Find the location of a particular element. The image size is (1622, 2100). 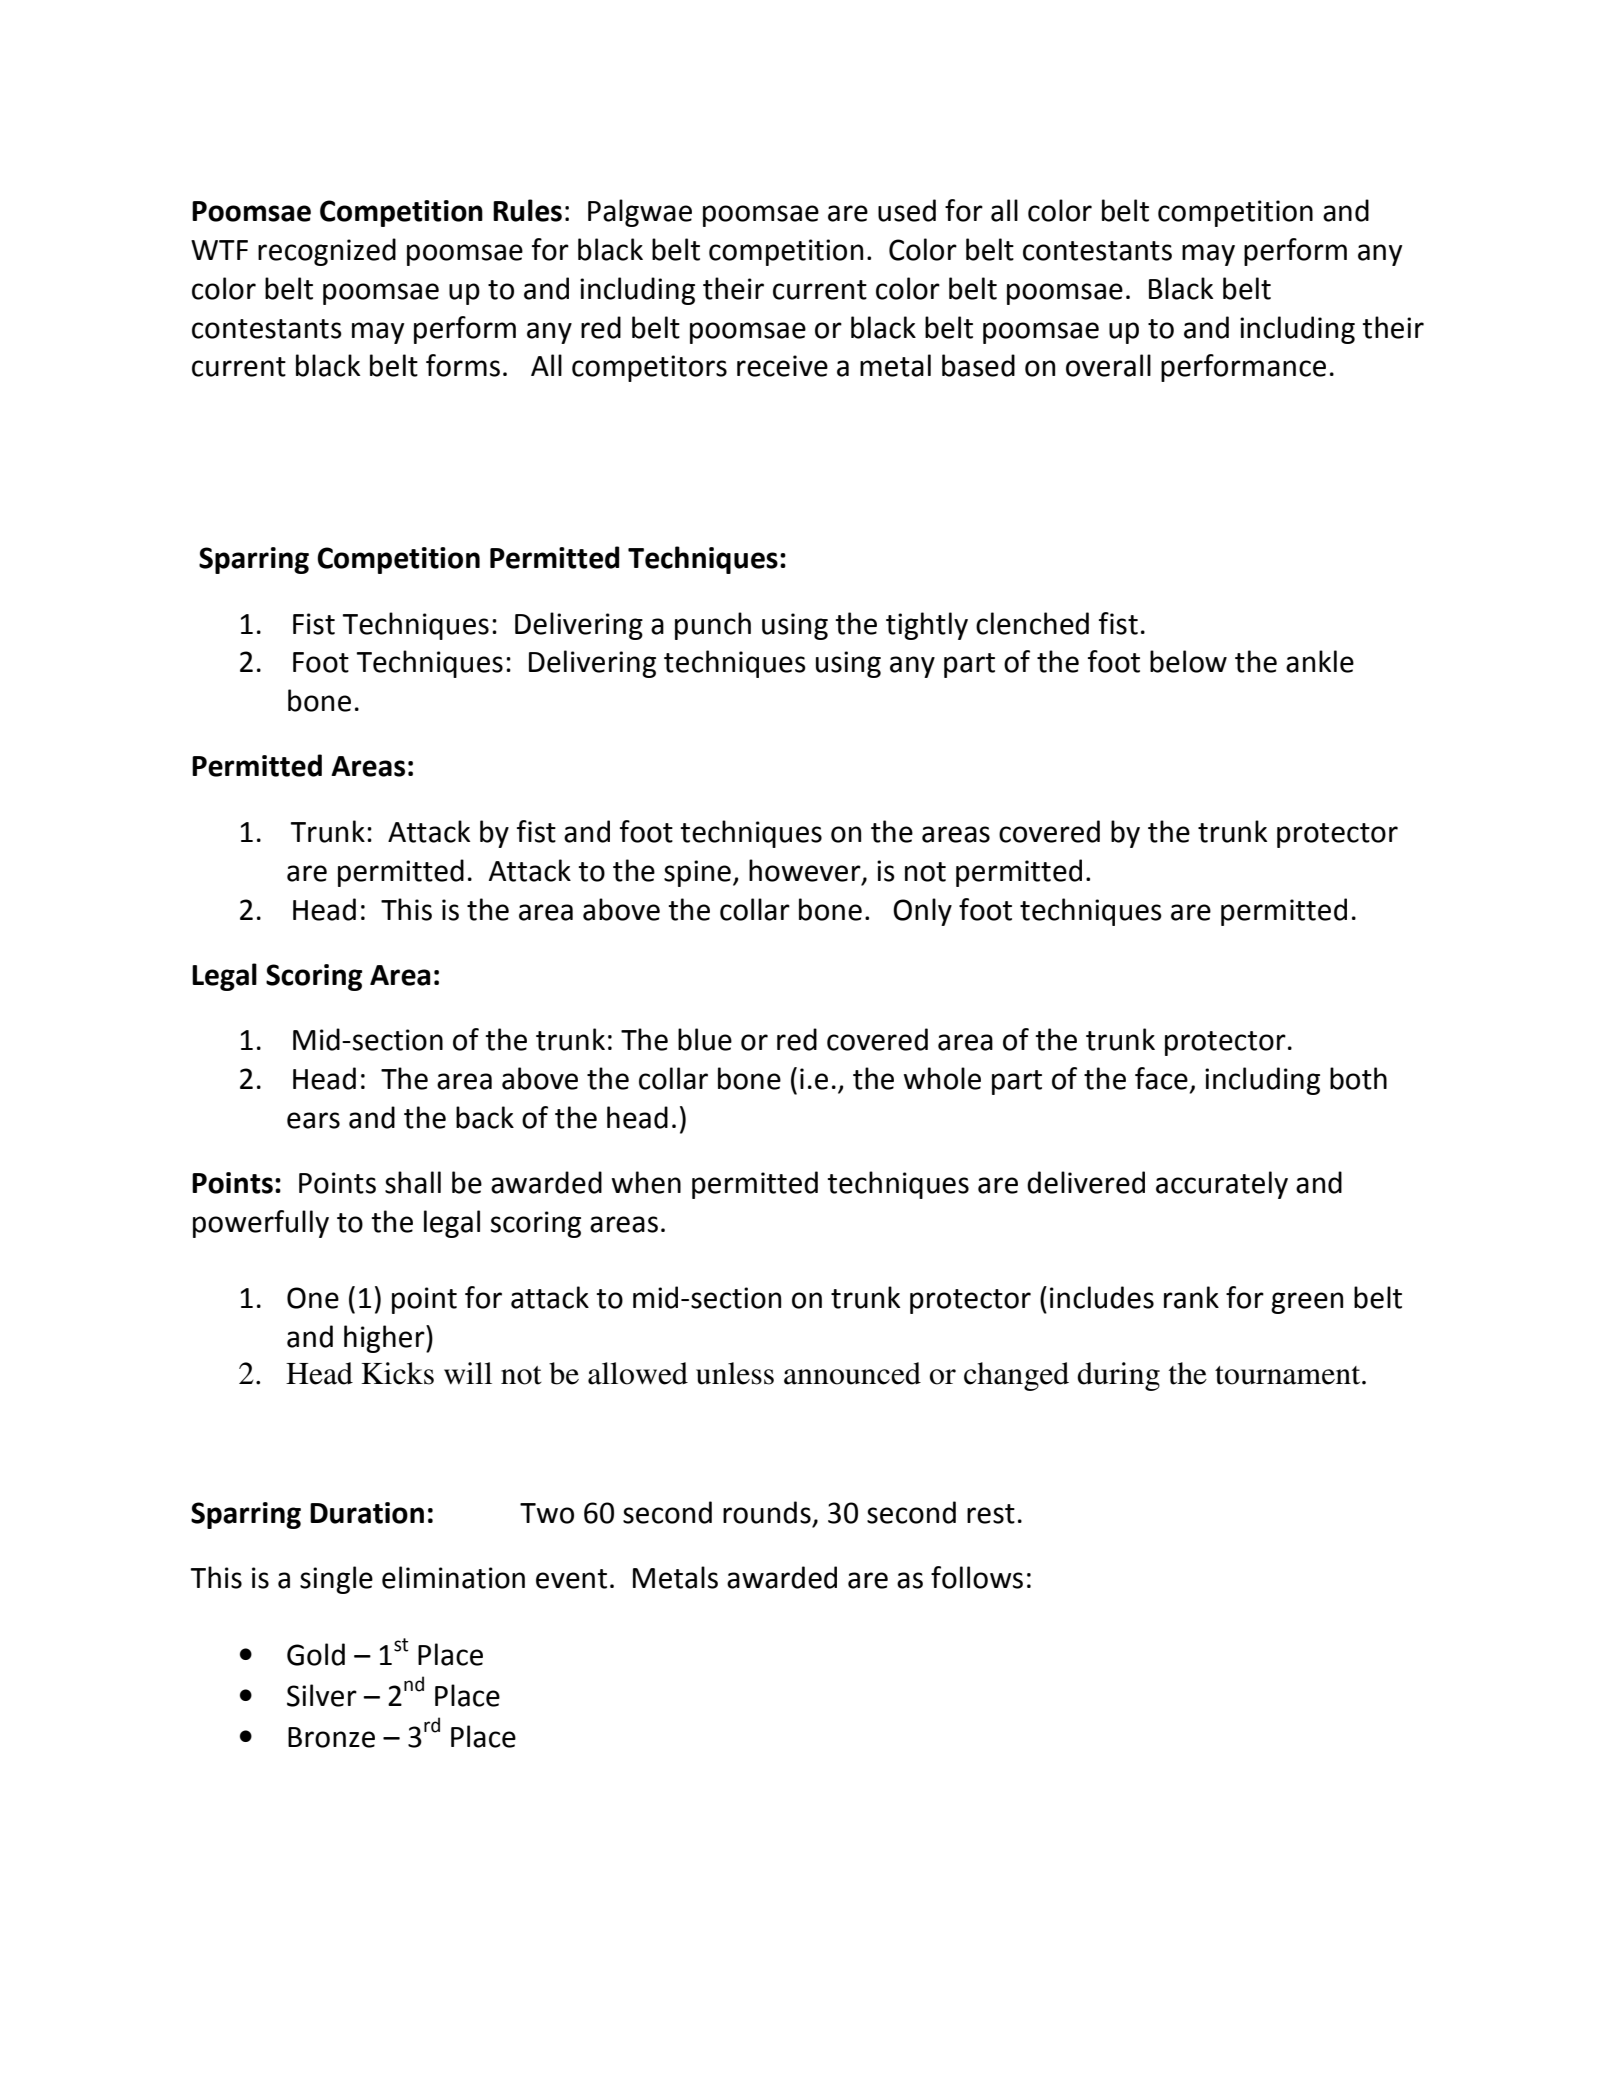

Silver is located at coordinates (322, 1695).
